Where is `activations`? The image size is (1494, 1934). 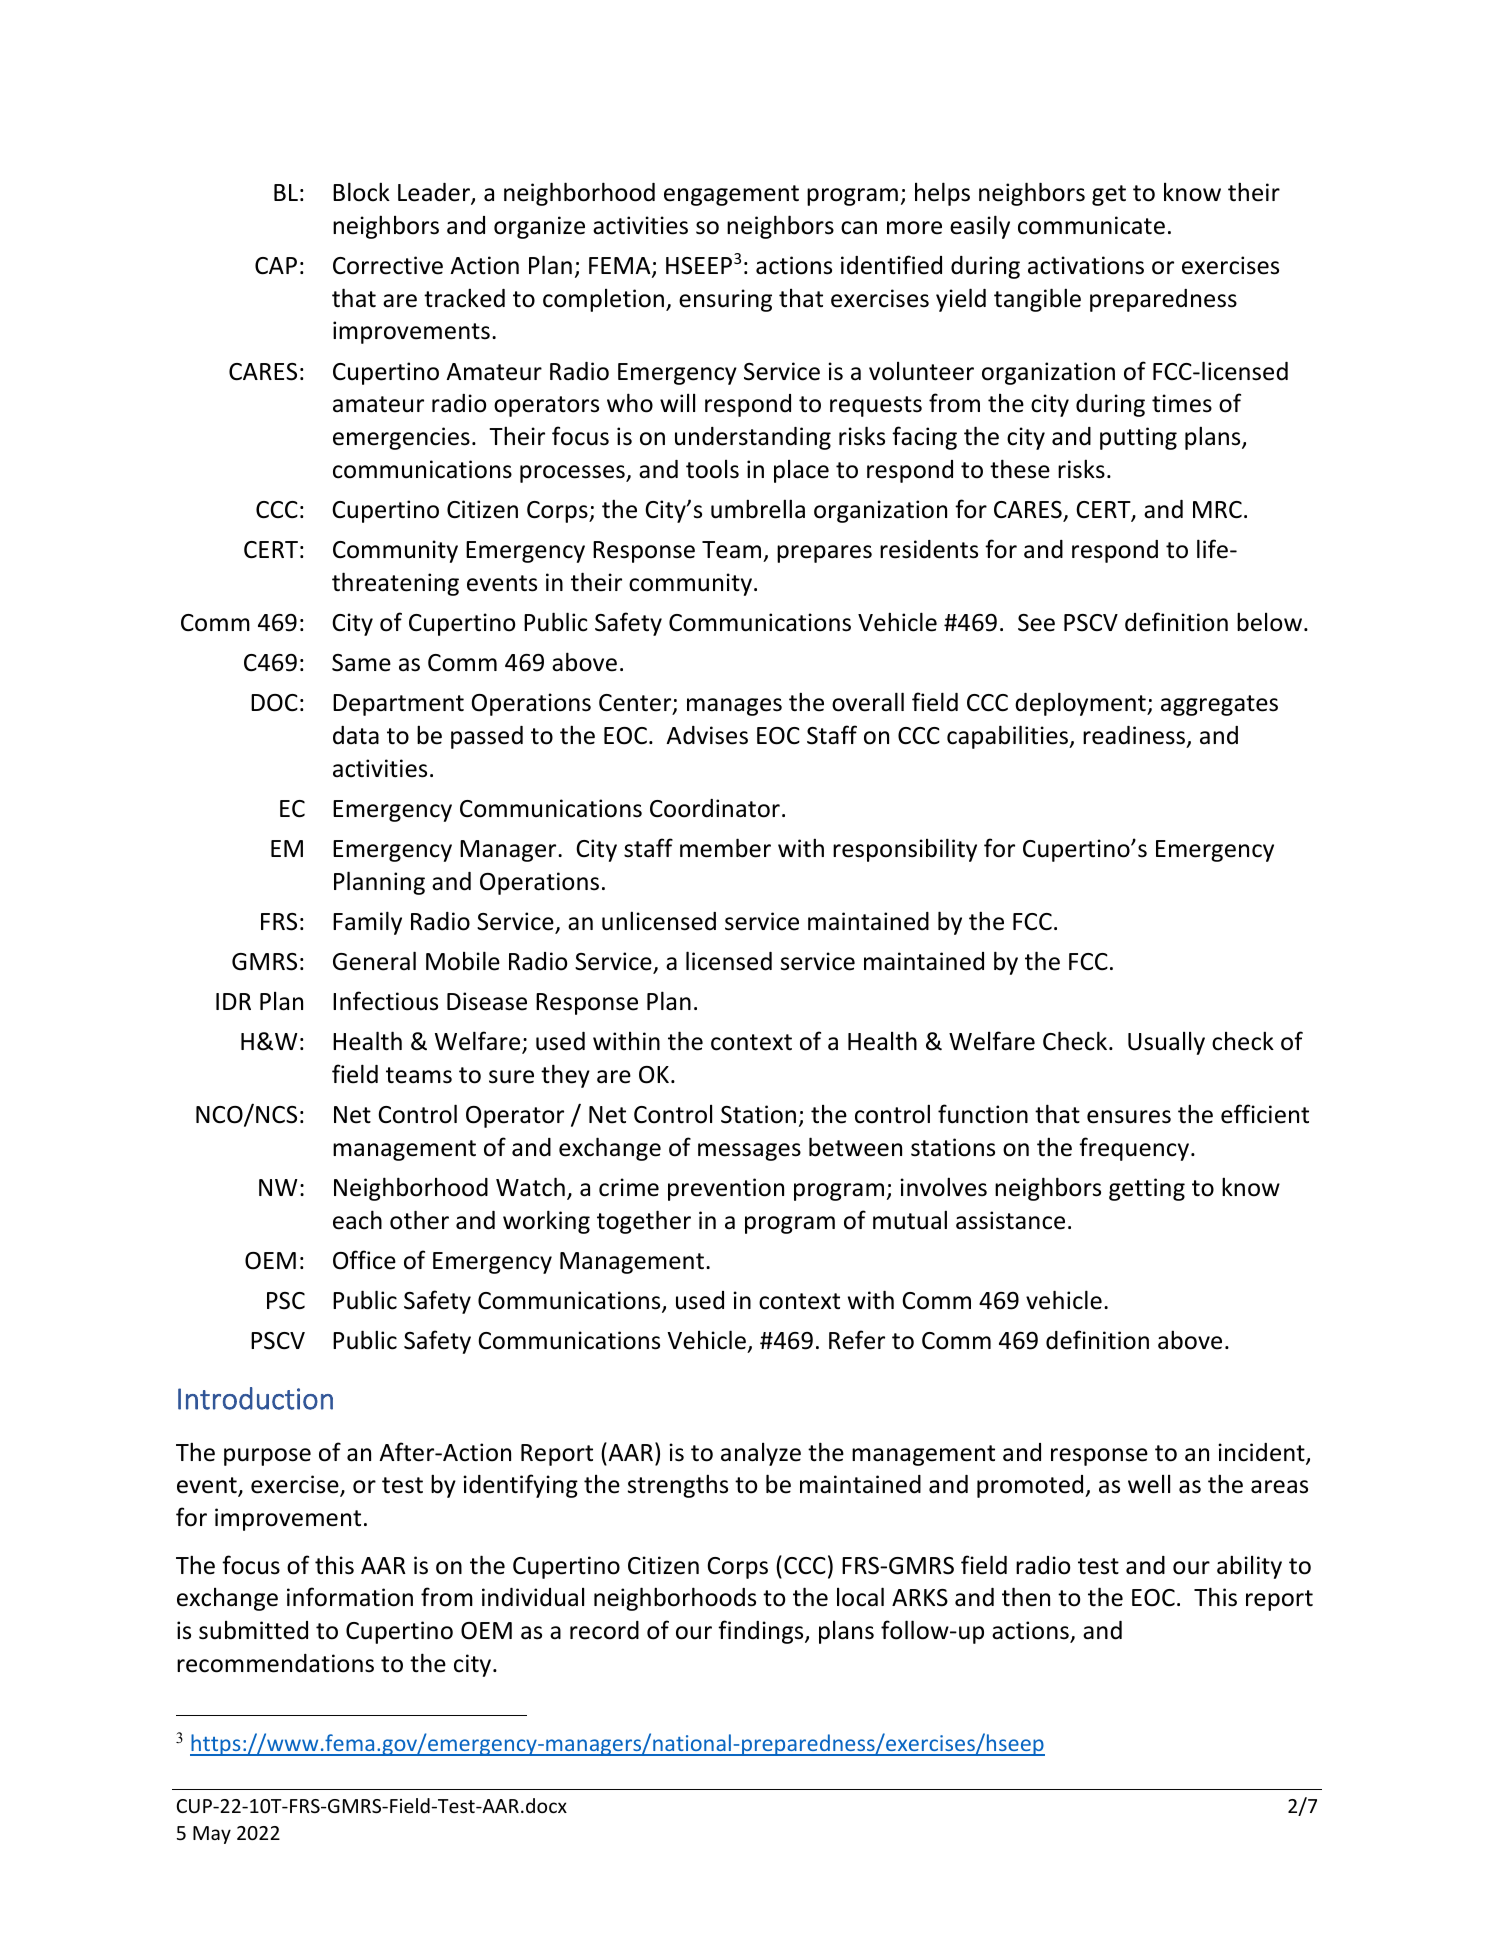
activations is located at coordinates (1086, 265).
